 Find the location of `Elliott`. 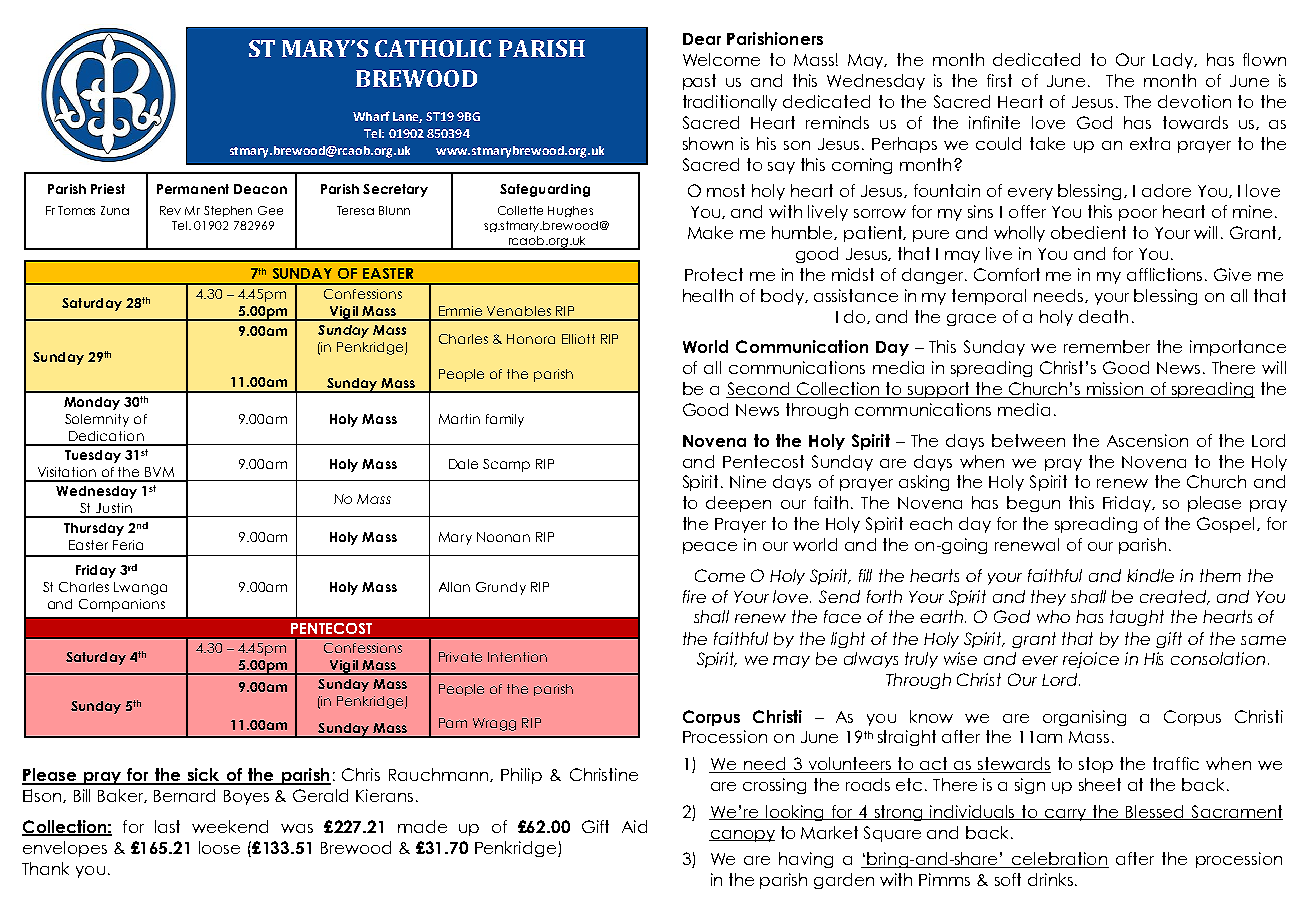

Elliott is located at coordinates (578, 339).
